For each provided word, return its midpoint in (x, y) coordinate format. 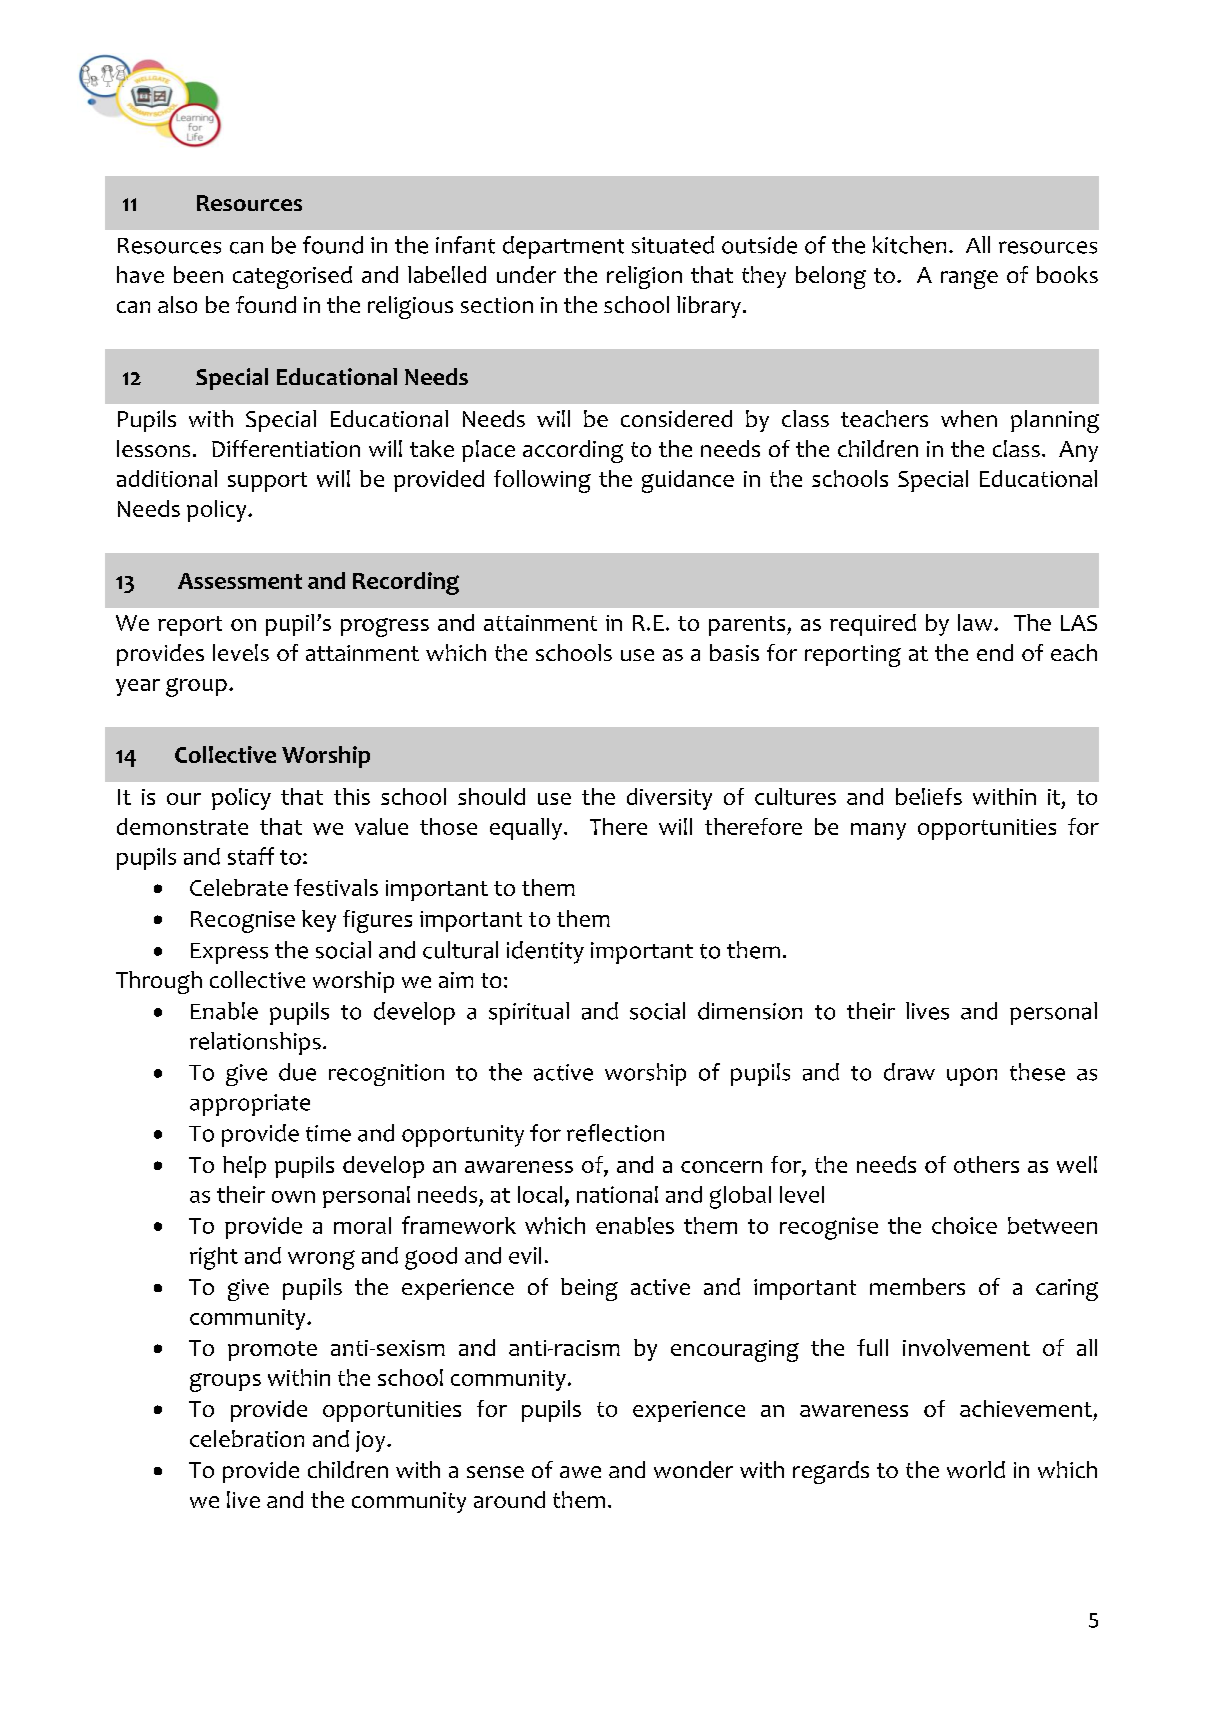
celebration (247, 1438)
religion (644, 277)
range (969, 279)
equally (526, 829)
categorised (292, 277)
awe (580, 1472)
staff (251, 856)
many (878, 831)
